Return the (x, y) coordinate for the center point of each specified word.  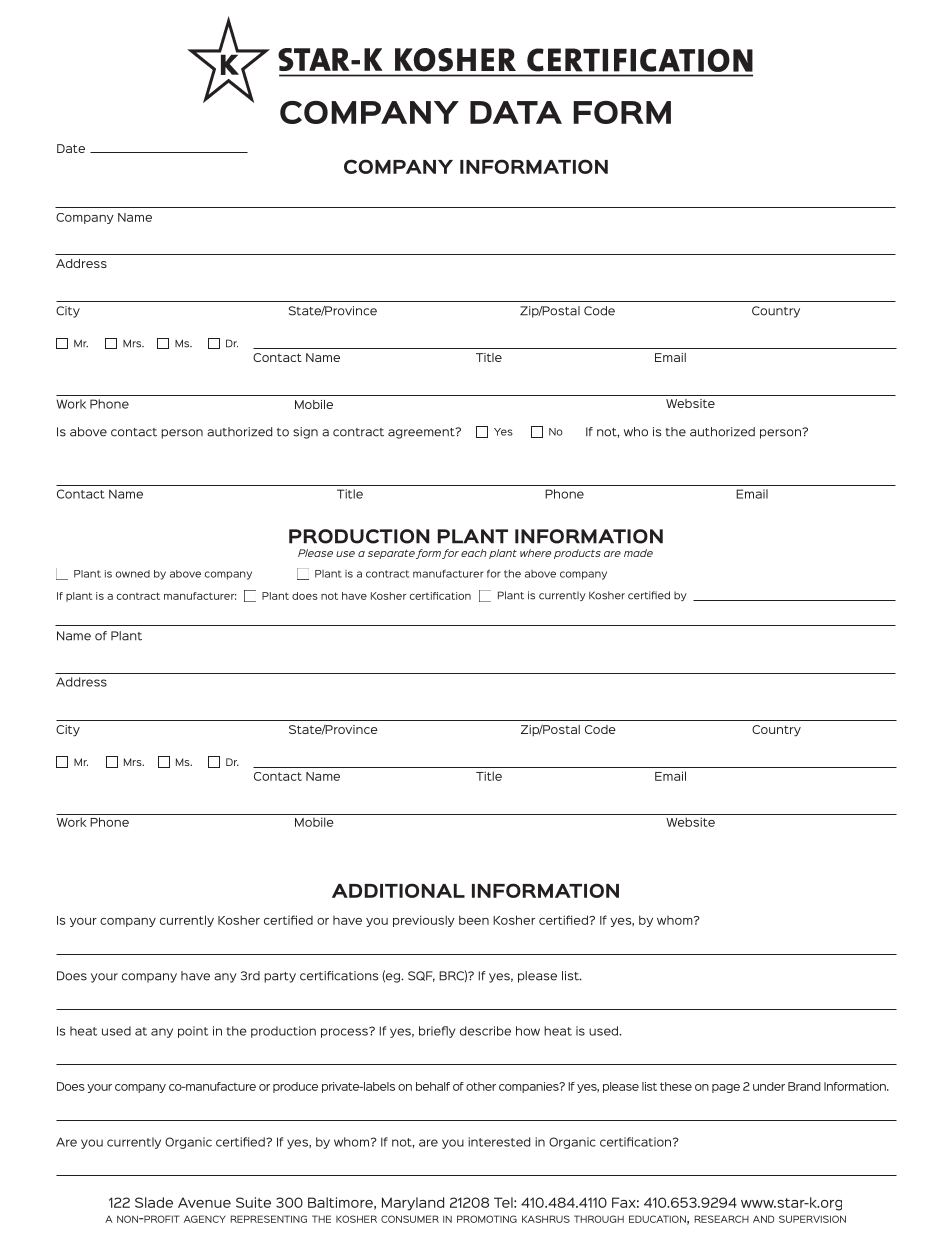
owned (133, 574)
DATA (516, 112)
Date (71, 148)
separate (391, 554)
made (638, 553)
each (474, 553)
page (726, 1088)
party (280, 977)
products (577, 554)
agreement (422, 433)
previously (424, 921)
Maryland (413, 1204)
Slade (154, 1202)
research (722, 1219)
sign (305, 433)
